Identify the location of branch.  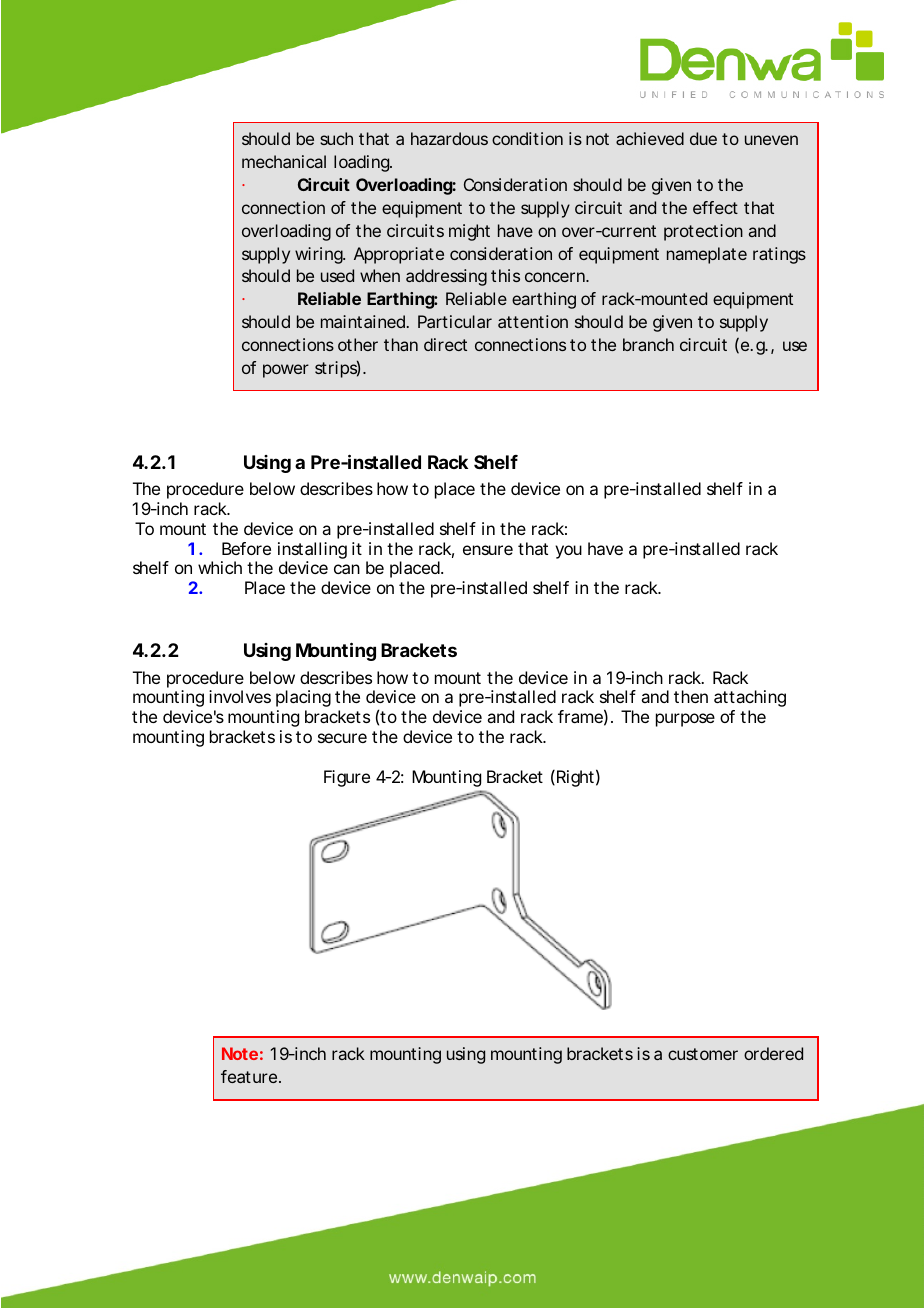
(648, 344).
